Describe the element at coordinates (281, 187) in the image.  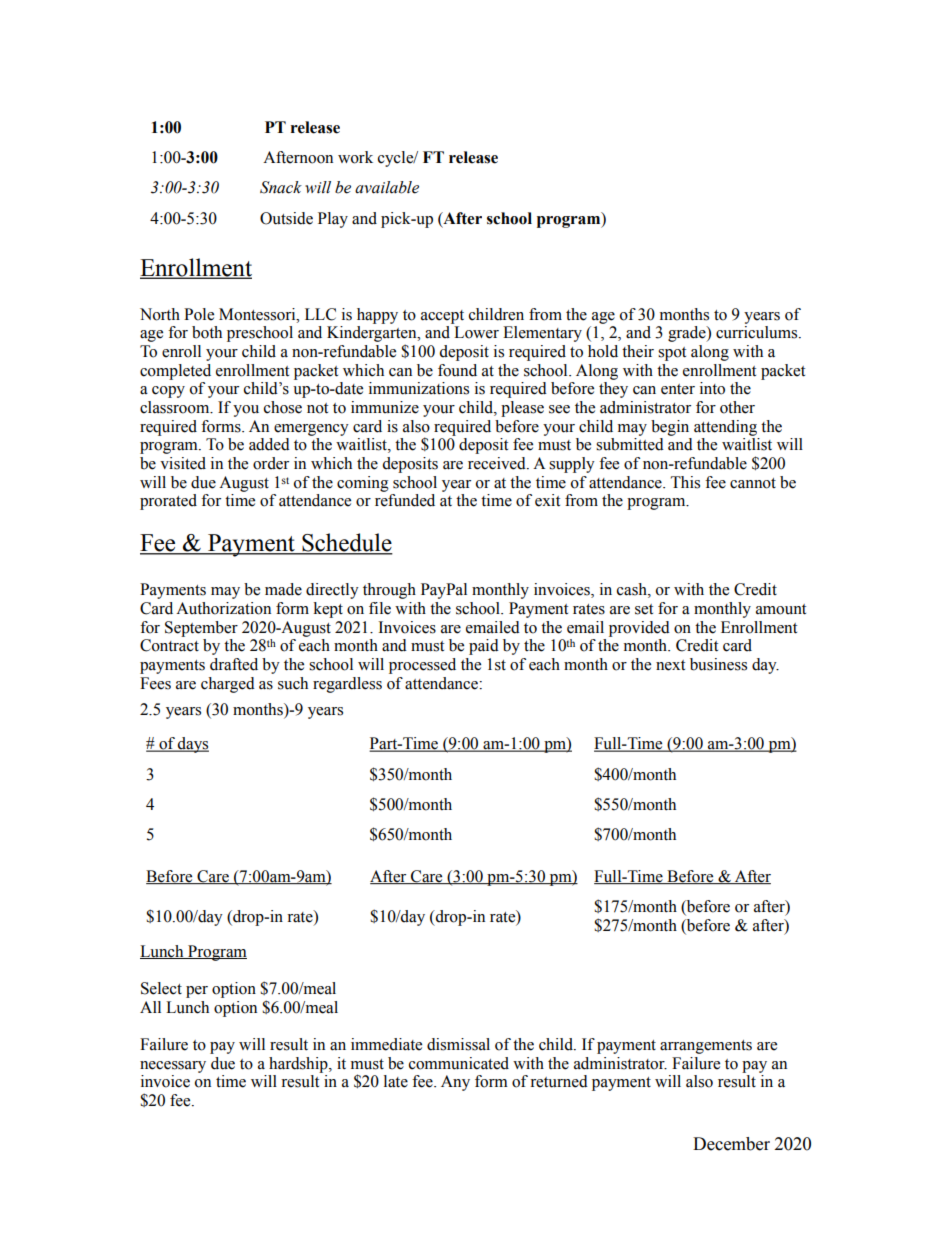
I see `Snack` at that location.
